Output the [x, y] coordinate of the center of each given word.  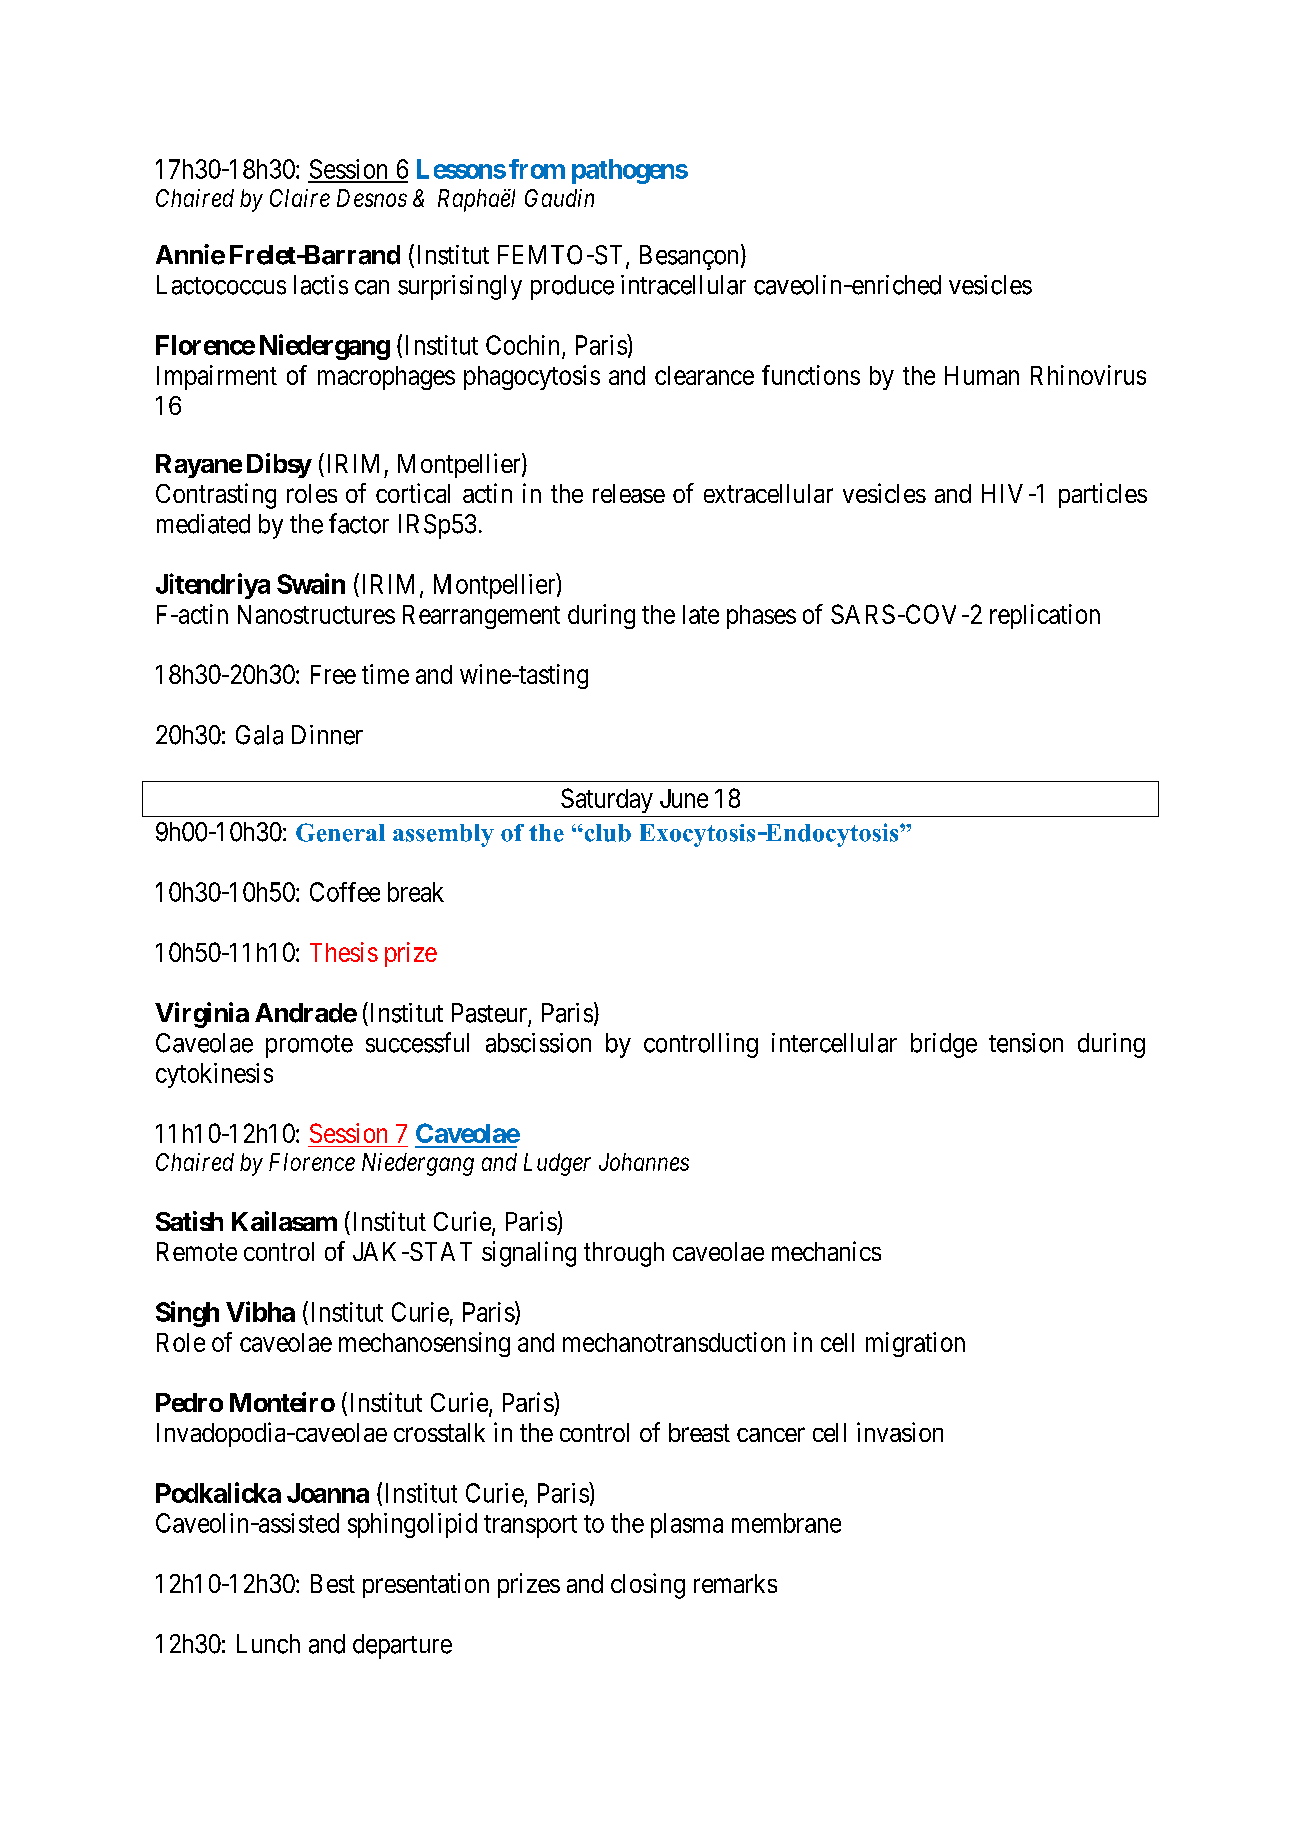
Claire [300, 198]
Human [982, 375]
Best [333, 1583]
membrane [786, 1523]
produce [572, 287]
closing [648, 1586]
